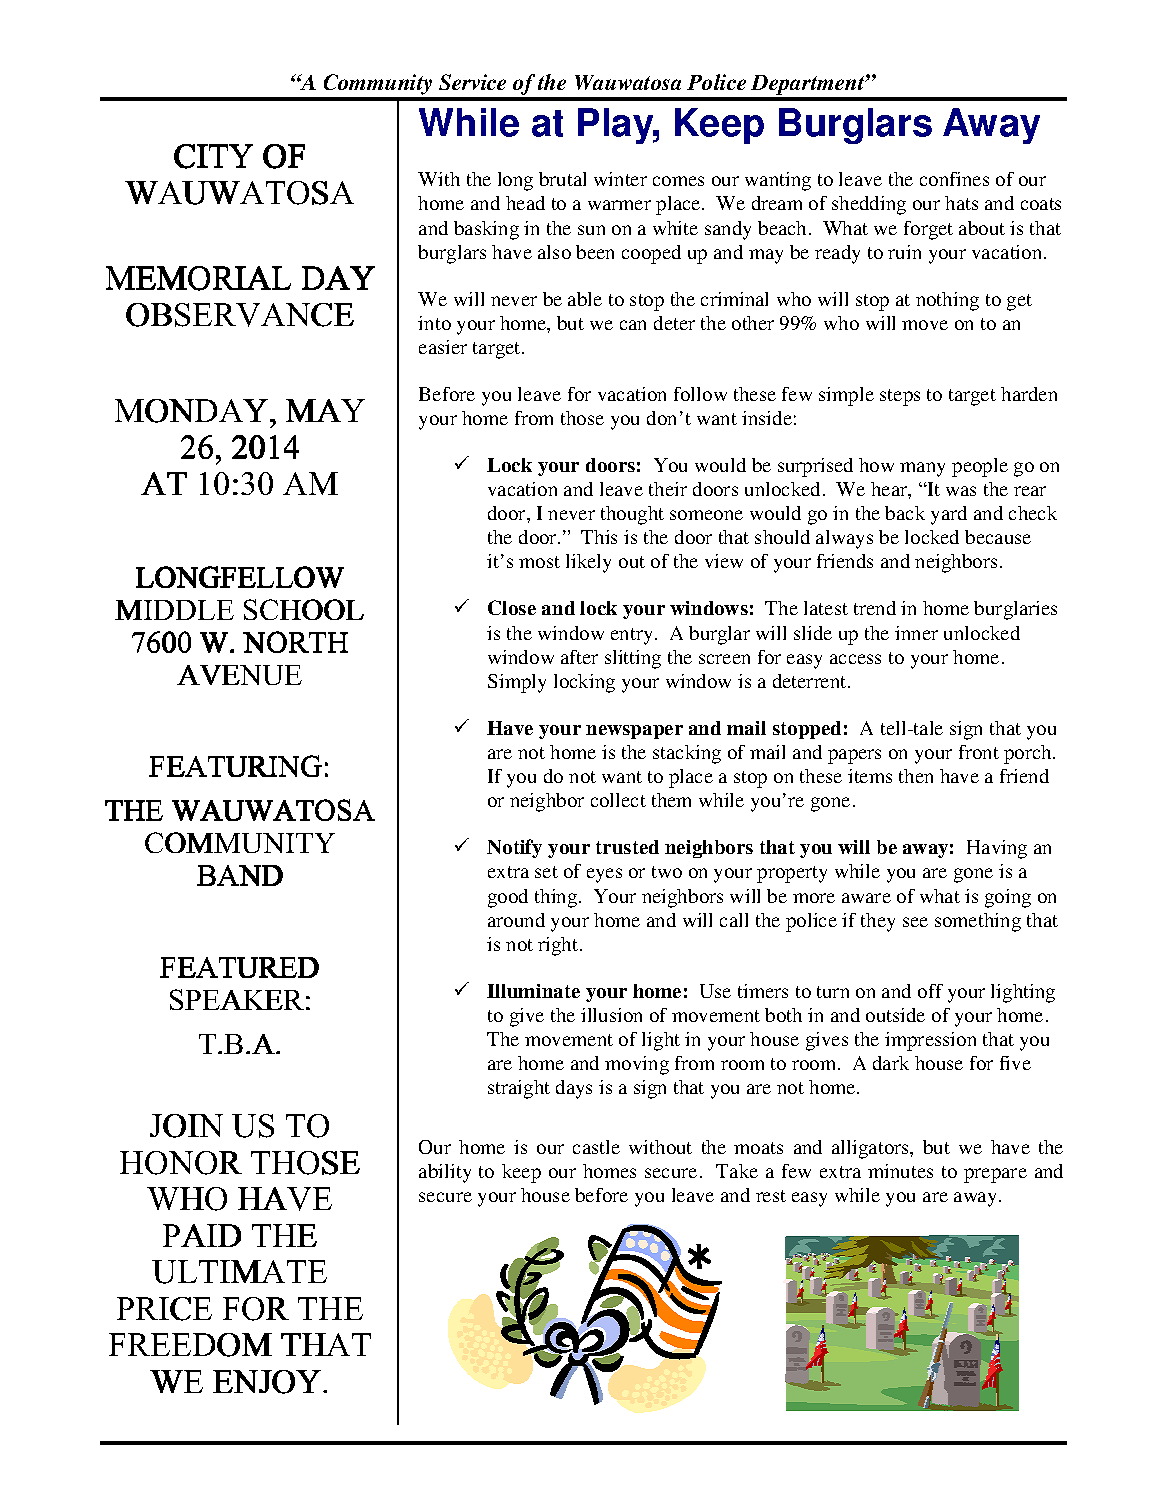  I want to click on Service, so click(472, 82).
